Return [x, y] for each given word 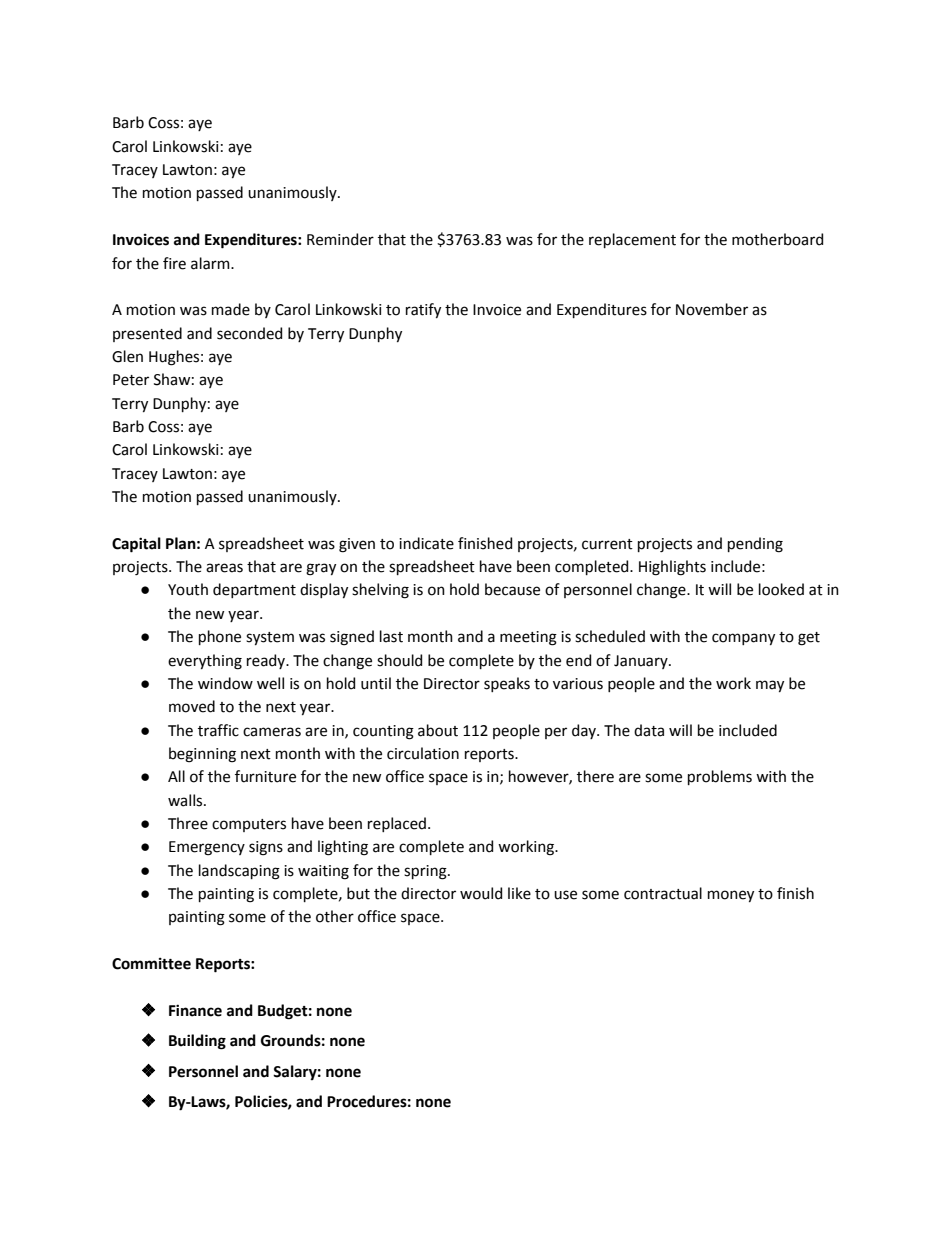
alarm [211, 263]
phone [220, 637]
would [481, 893]
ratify [423, 310]
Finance [195, 1010]
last [391, 636]
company [743, 639]
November [712, 309]
